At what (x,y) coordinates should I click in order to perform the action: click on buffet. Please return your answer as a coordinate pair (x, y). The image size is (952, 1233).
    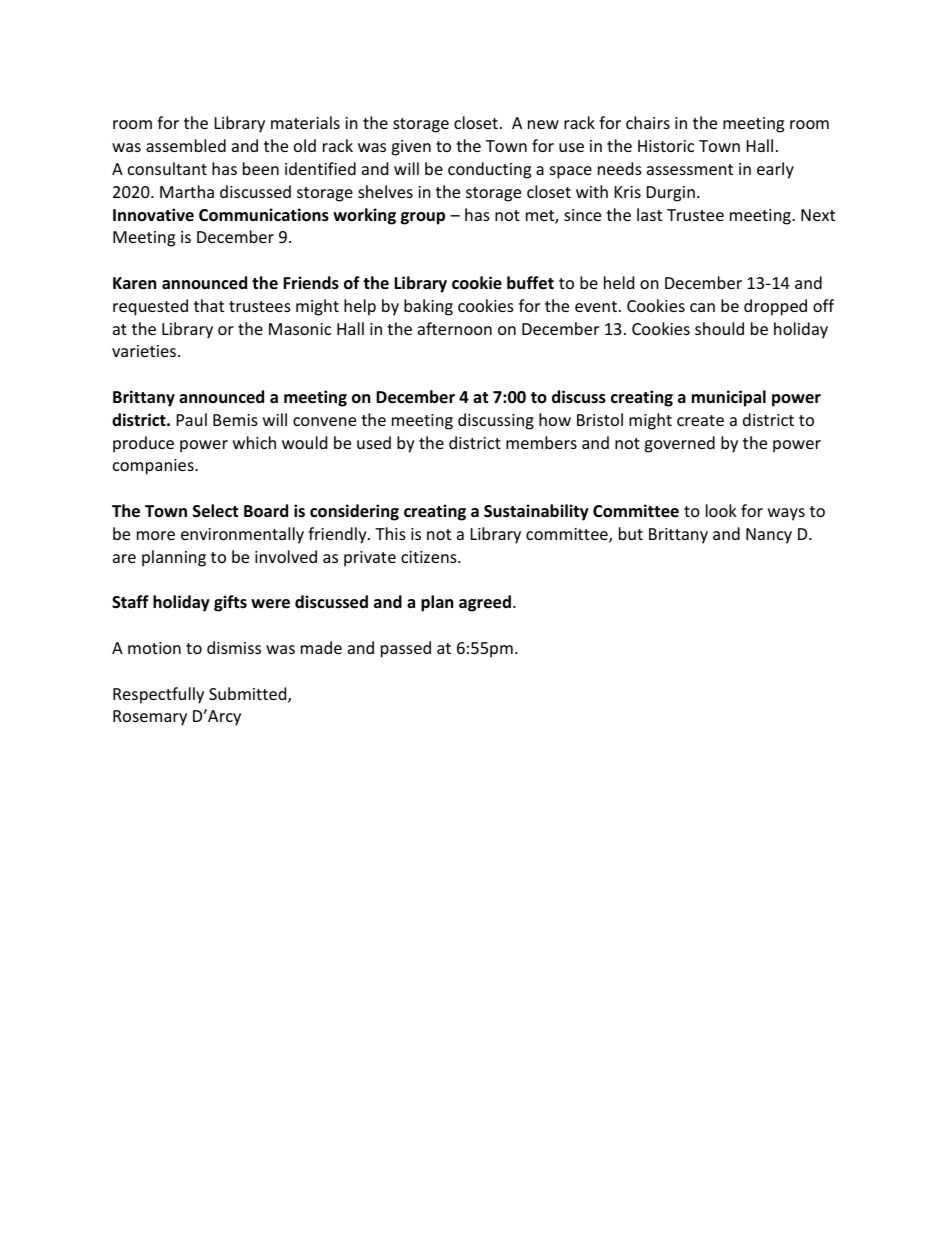
    Looking at the image, I should click on (530, 283).
